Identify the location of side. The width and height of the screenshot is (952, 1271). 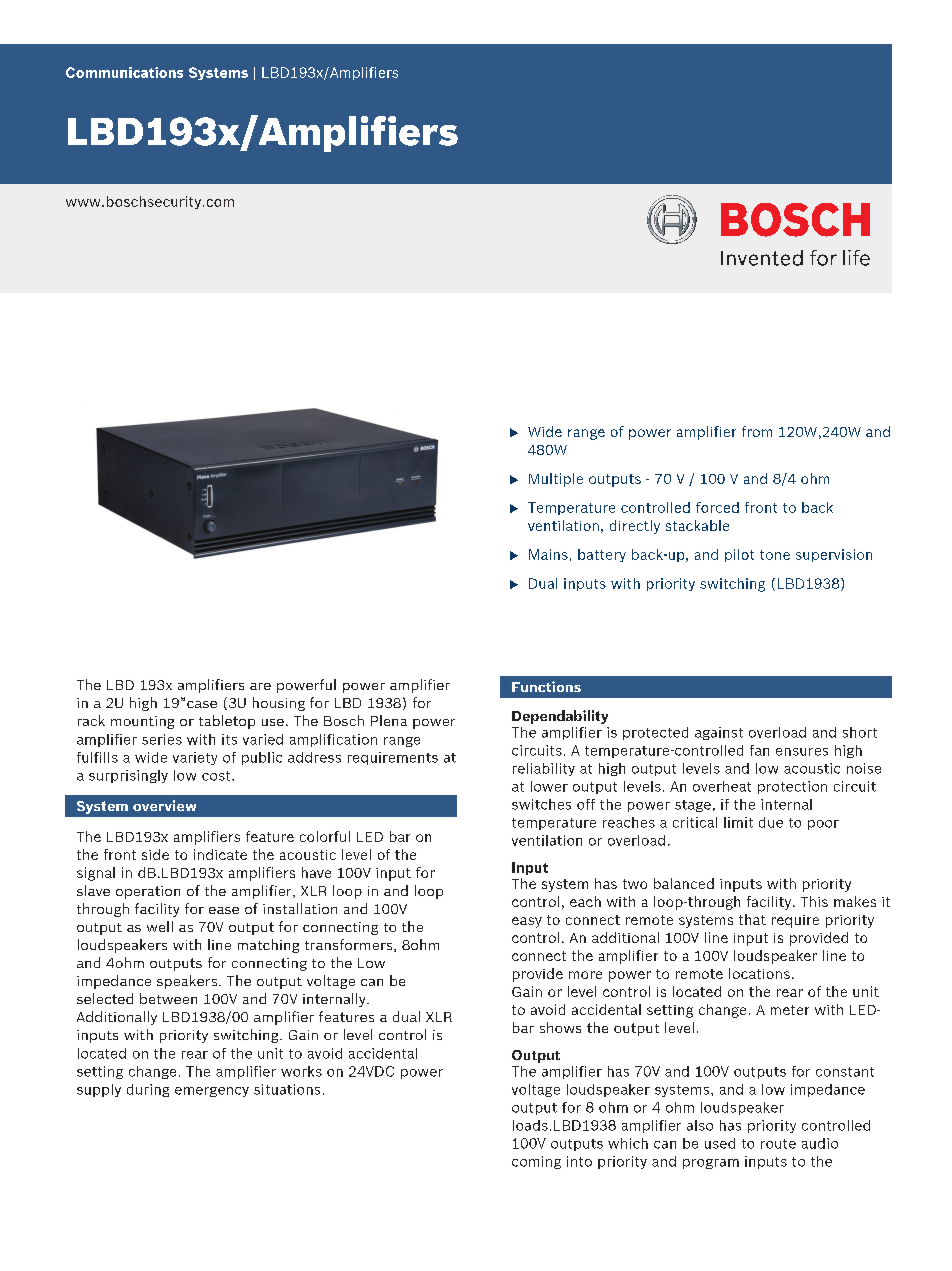
(155, 854).
